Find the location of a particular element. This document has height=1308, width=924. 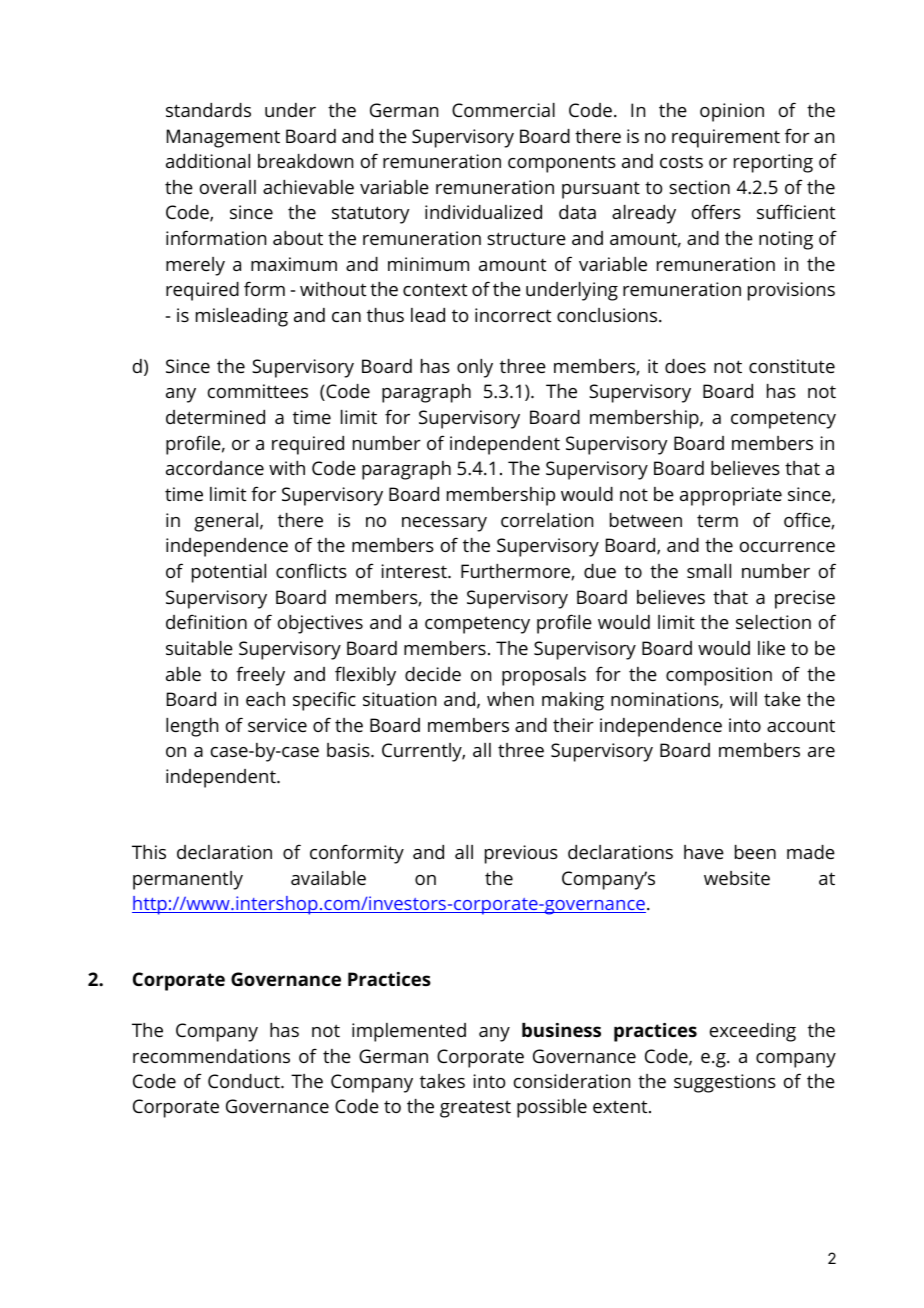

when is located at coordinates (510, 699).
